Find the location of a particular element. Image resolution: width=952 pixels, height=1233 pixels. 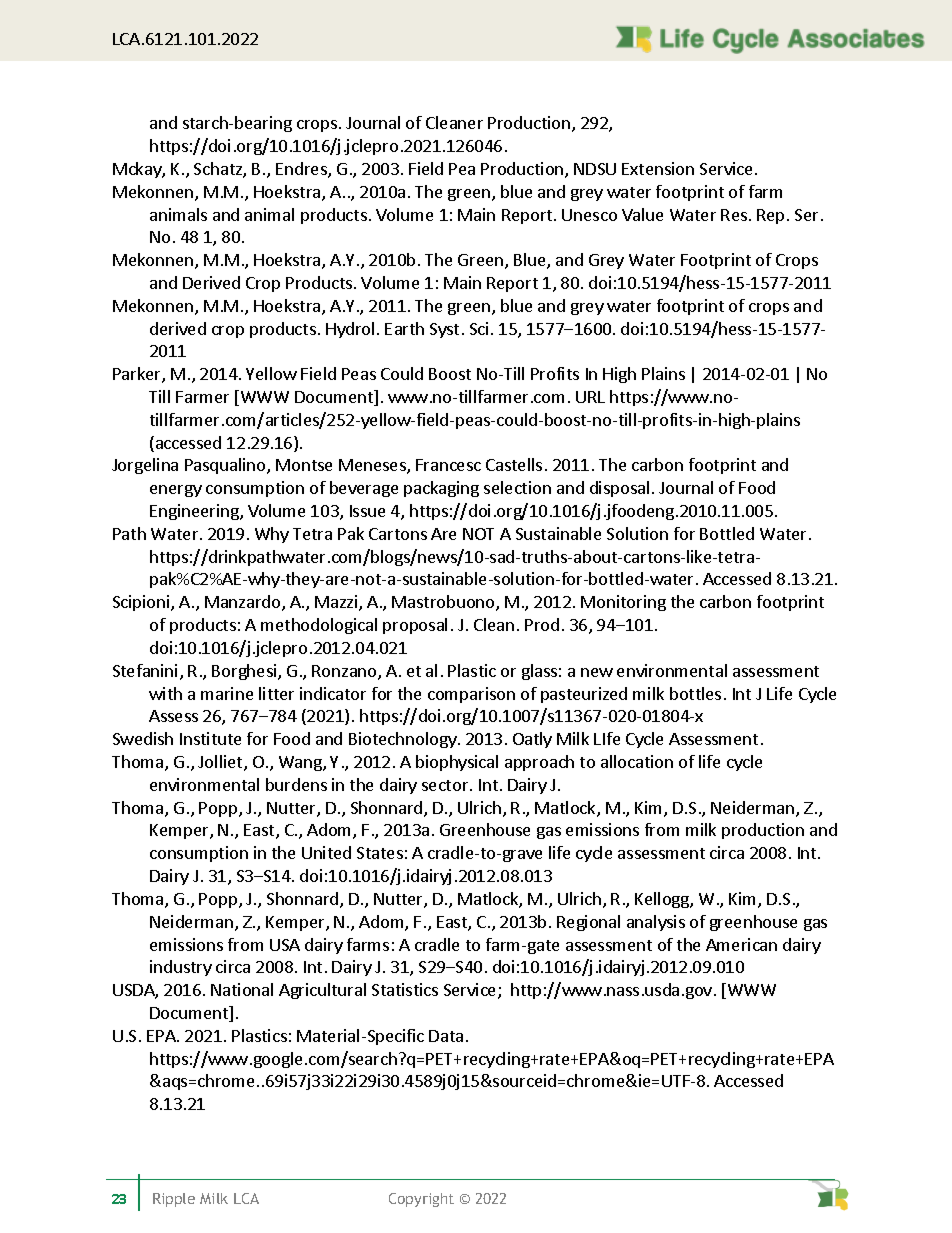

burdens is located at coordinates (296, 784).
